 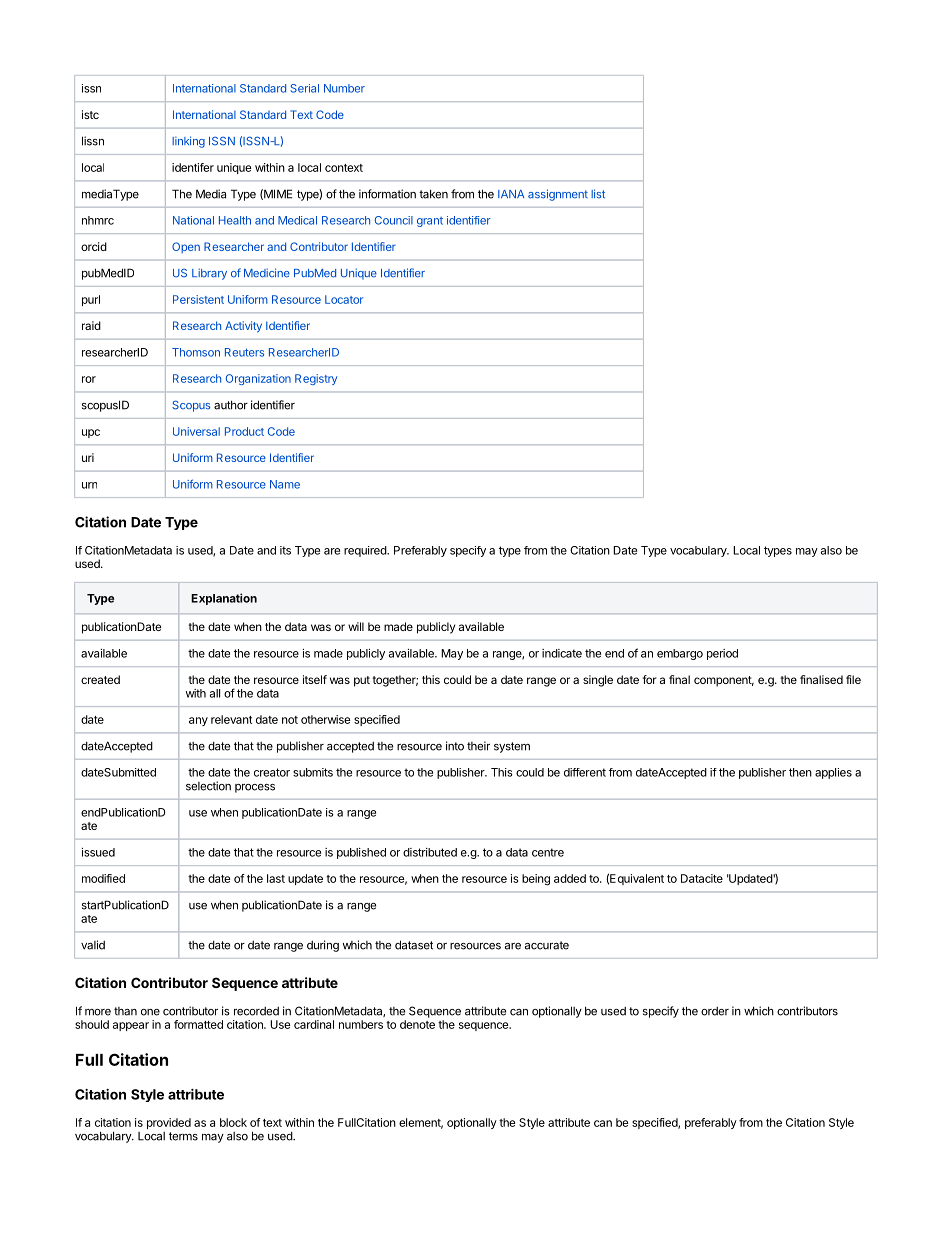 I want to click on period, so click(x=722, y=654).
